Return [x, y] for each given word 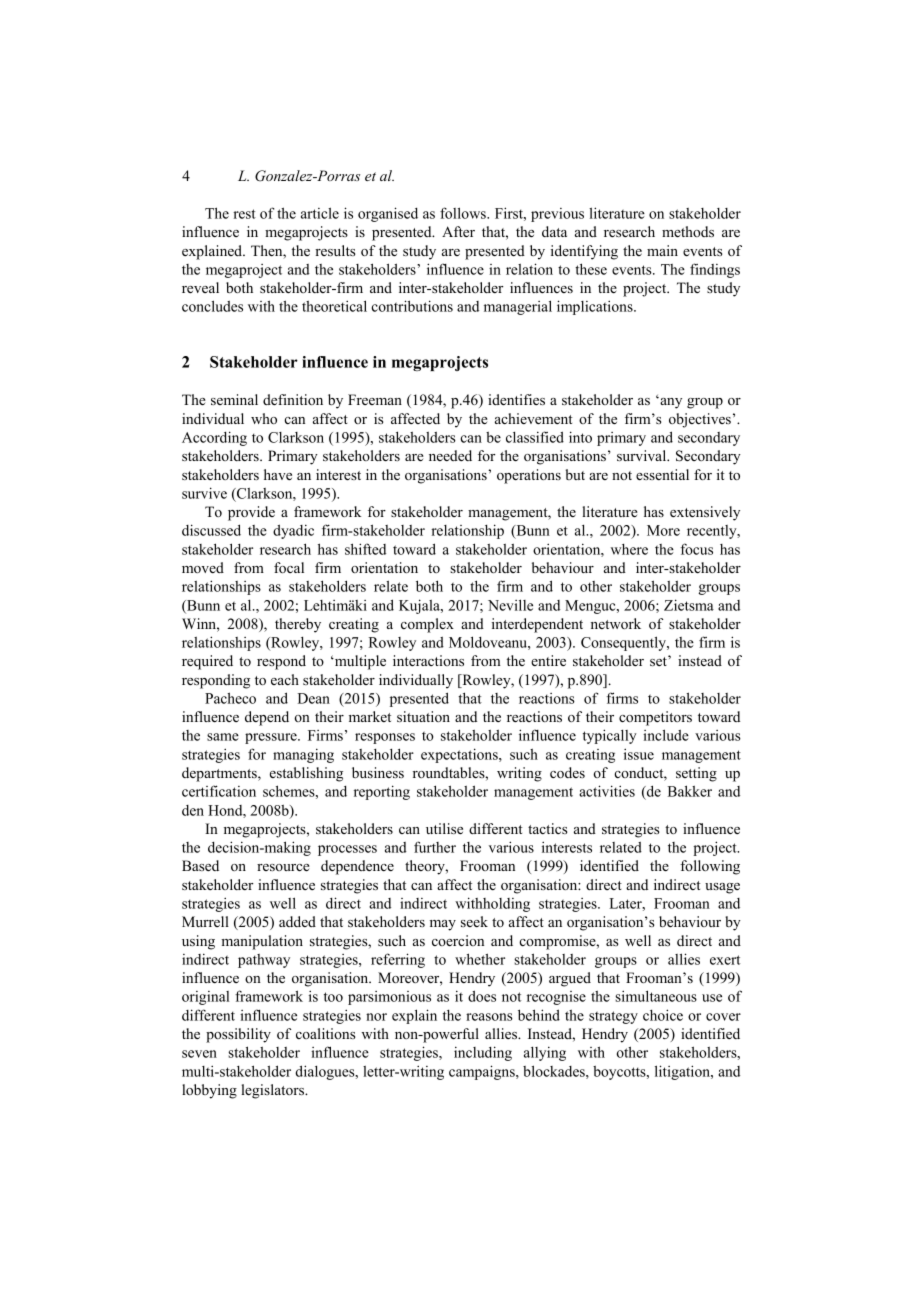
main [662, 250]
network [616, 623]
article [320, 213]
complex [427, 625]
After [458, 231]
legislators [273, 1091]
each [285, 679]
